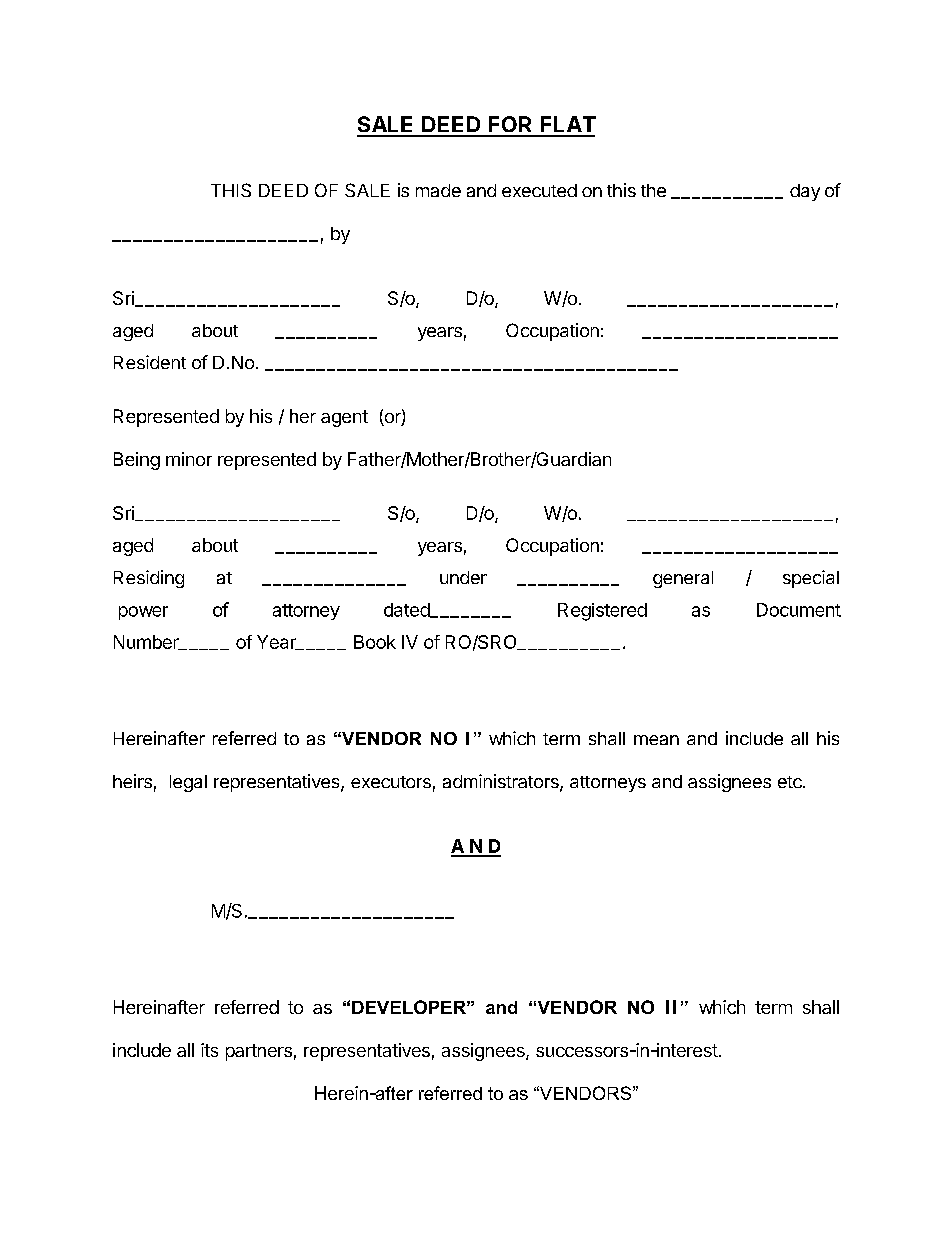  I want to click on executed, so click(539, 190).
